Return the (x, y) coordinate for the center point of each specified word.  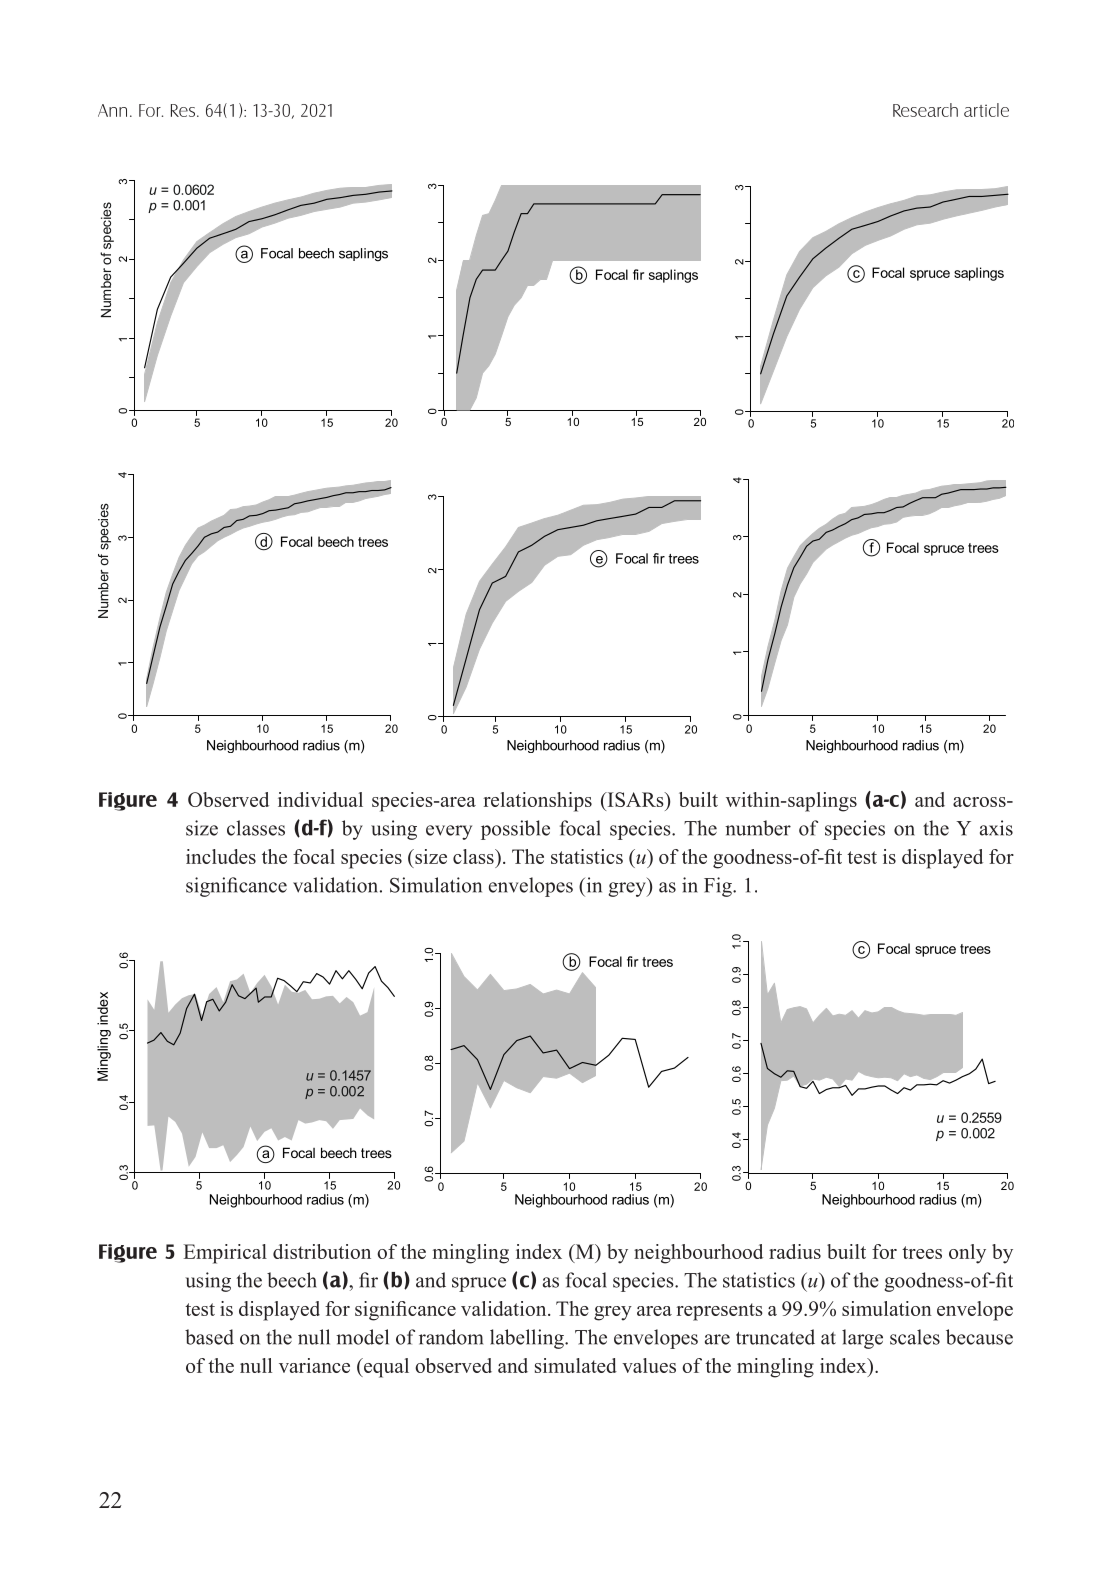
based (209, 1337)
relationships (537, 802)
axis (996, 828)
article (986, 110)
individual (320, 799)
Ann (112, 110)
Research (925, 110)
